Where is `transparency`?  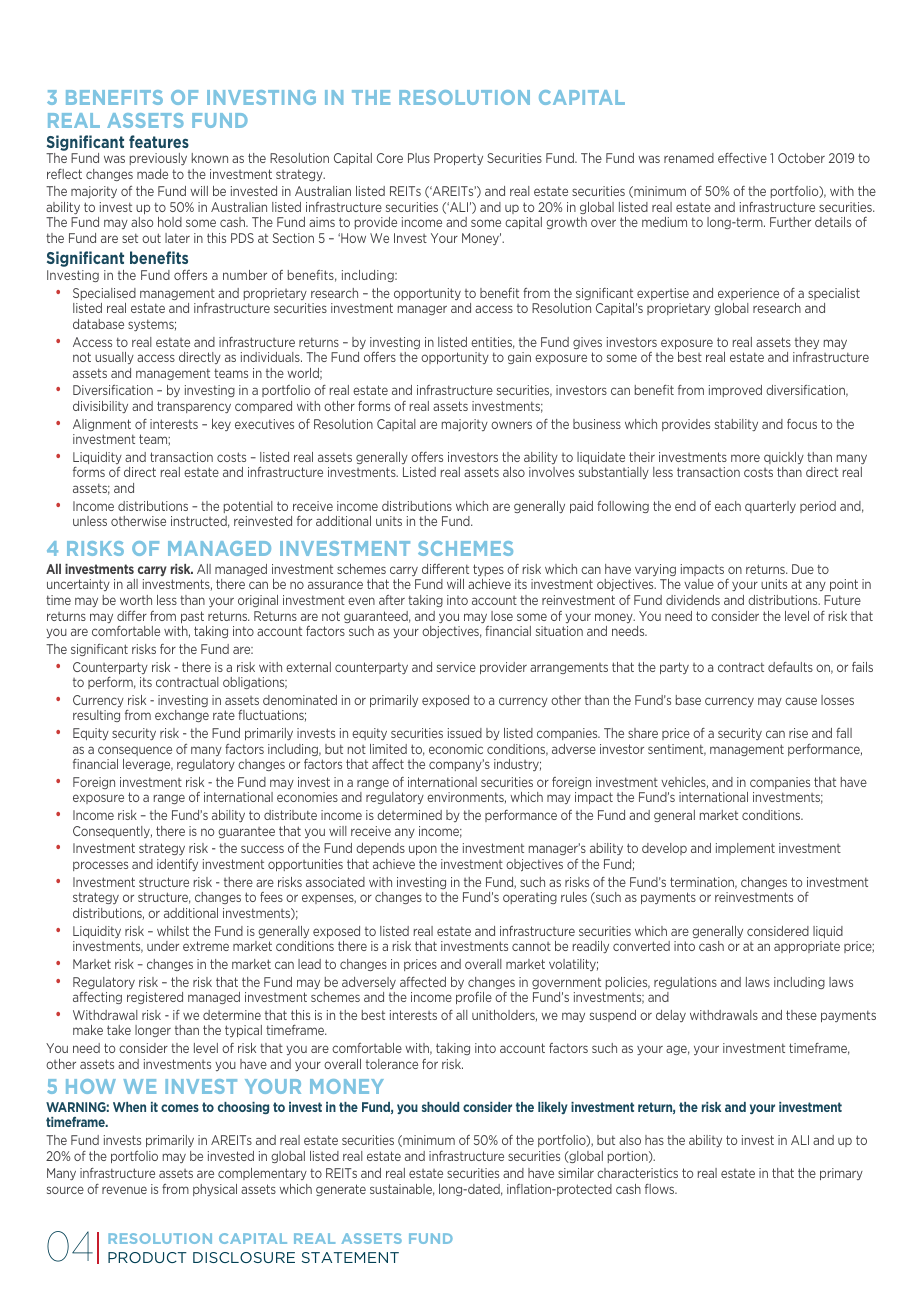
transparency is located at coordinates (194, 407).
